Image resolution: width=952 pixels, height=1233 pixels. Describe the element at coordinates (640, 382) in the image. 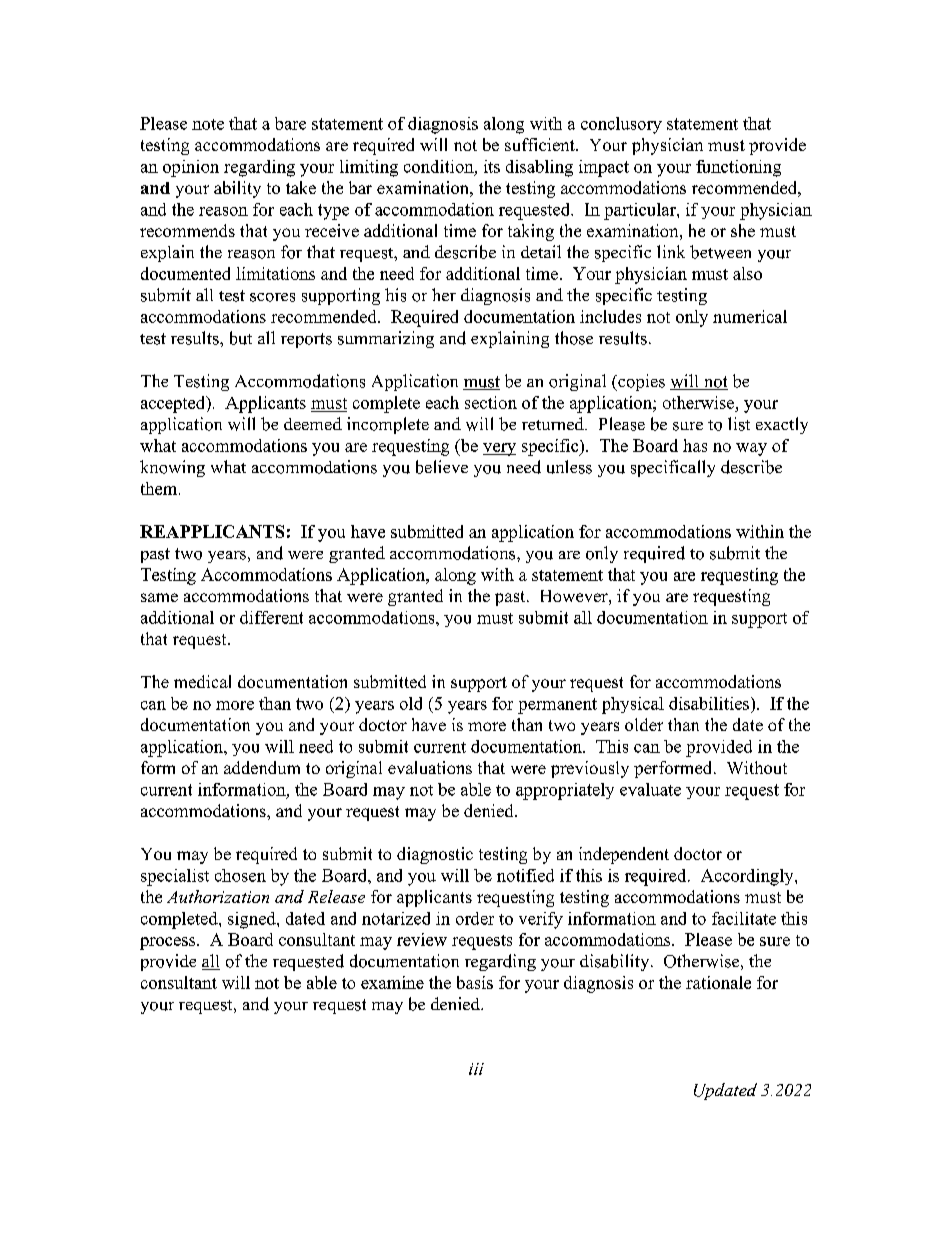

I see `copies` at that location.
